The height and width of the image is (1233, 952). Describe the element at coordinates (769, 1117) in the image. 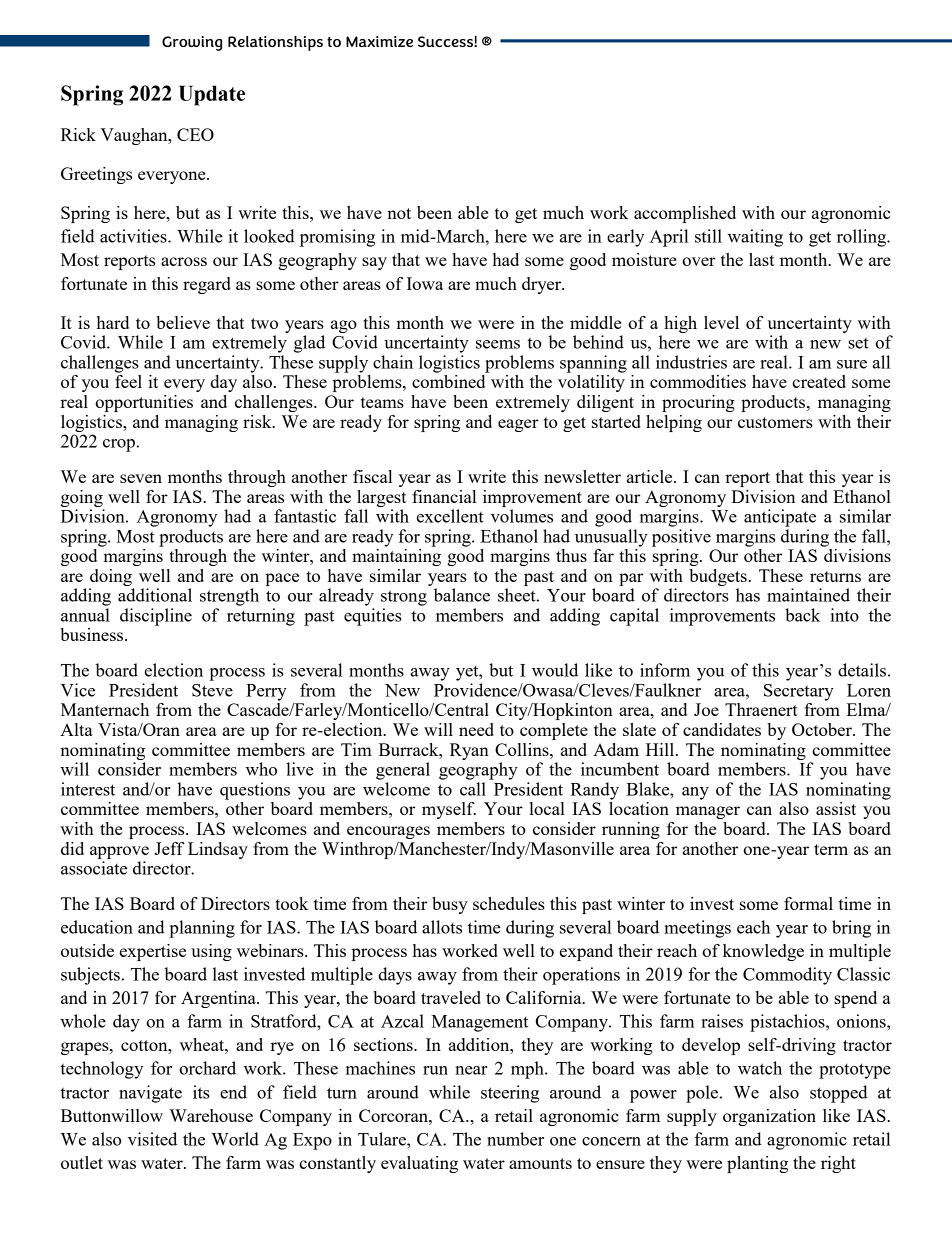

I see `organization` at that location.
